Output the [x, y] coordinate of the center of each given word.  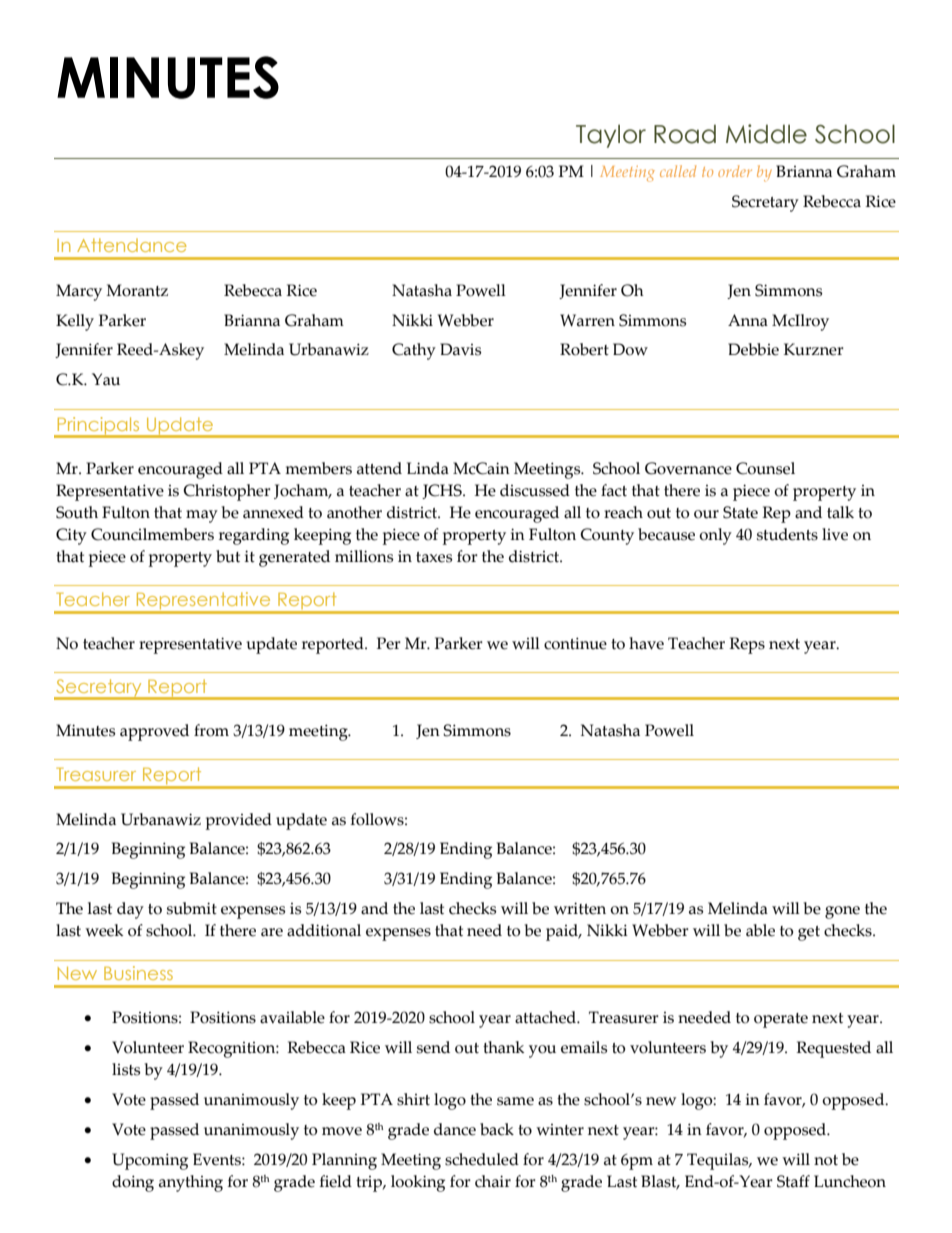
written [580, 908]
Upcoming [150, 1161]
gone [842, 912]
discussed [535, 490]
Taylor [611, 136]
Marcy [79, 292]
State [740, 512]
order [735, 171]
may [202, 516]
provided [239, 821]
